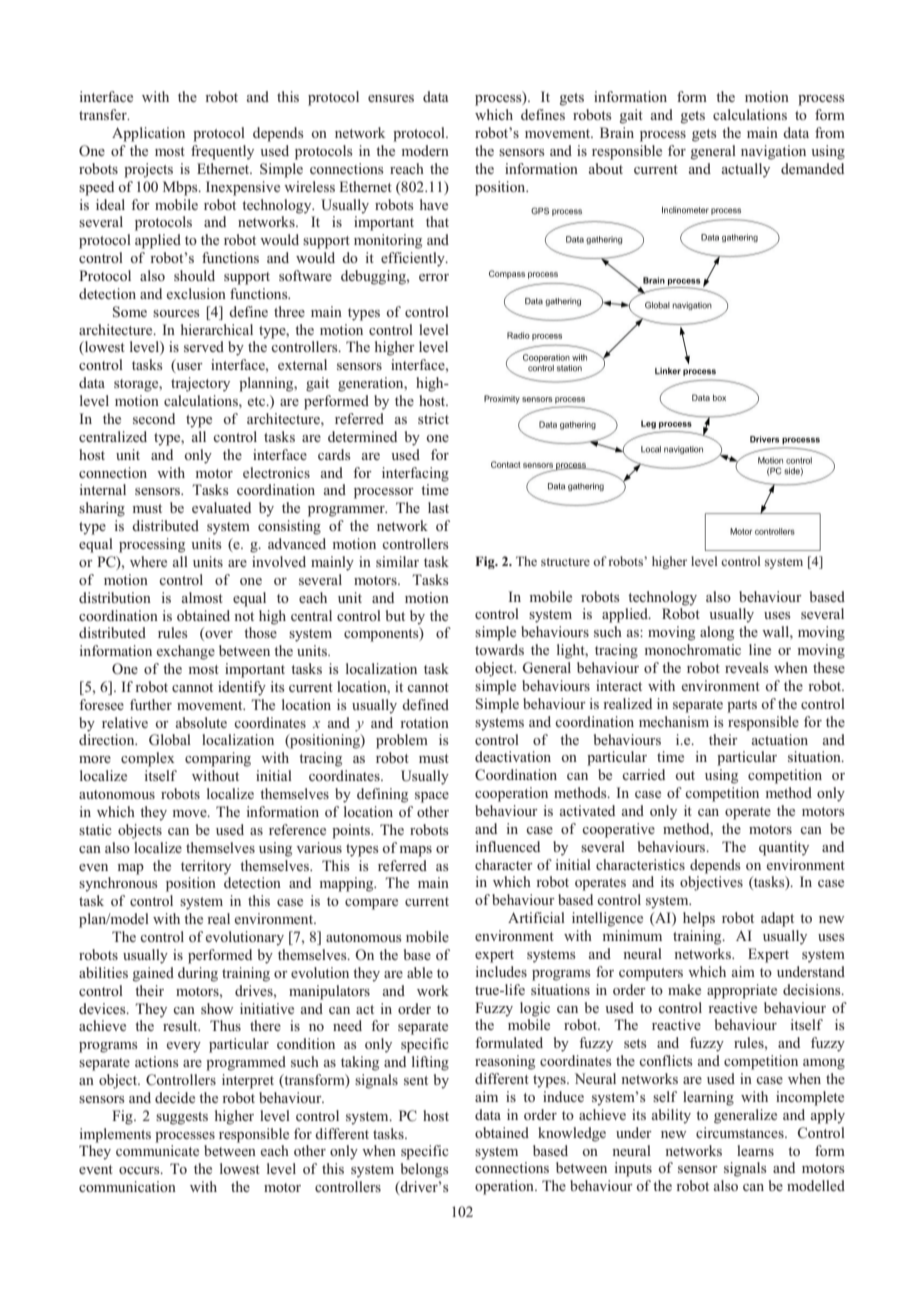 The height and width of the screenshot is (1308, 924). What do you see at coordinates (186, 652) in the screenshot?
I see `exchange` at bounding box center [186, 652].
